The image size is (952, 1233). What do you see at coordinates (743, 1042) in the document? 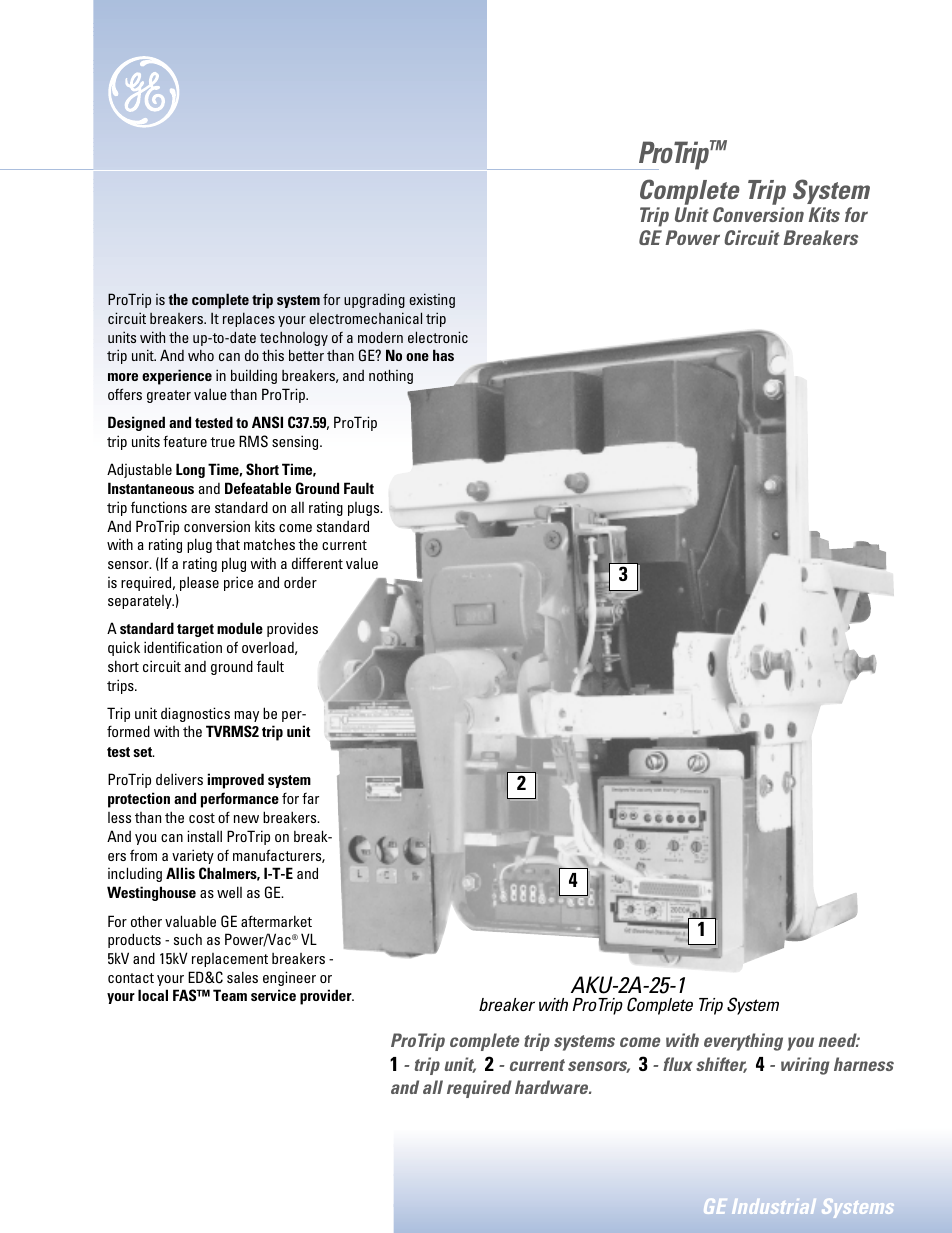
I see `everything` at bounding box center [743, 1042].
